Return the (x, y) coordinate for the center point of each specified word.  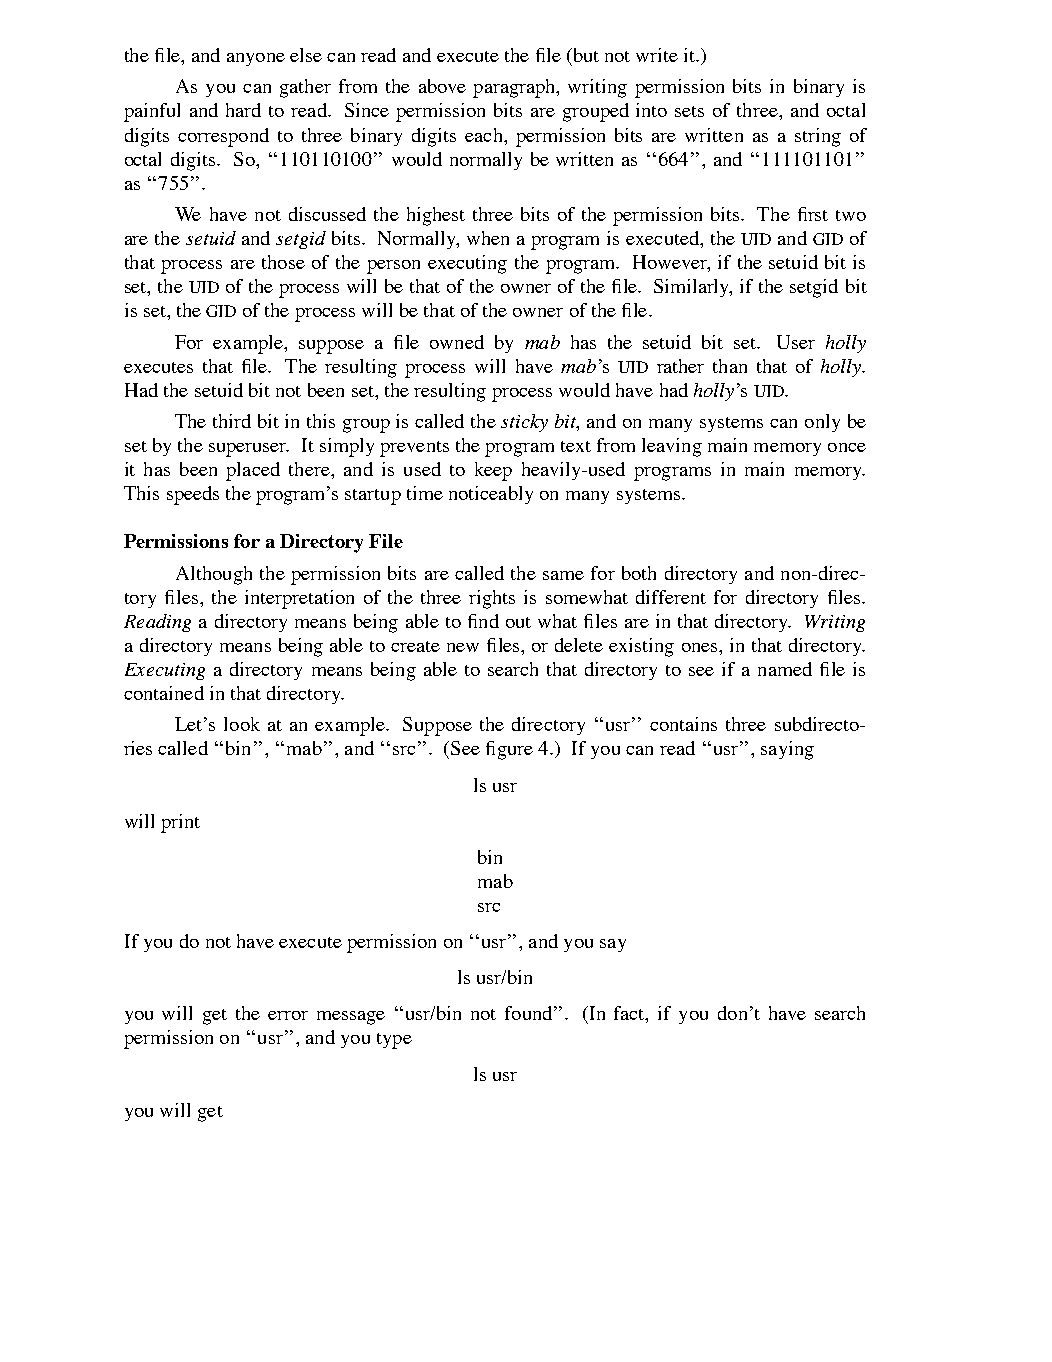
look (242, 724)
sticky (524, 423)
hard (243, 110)
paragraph (515, 88)
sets (689, 111)
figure (509, 750)
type (394, 1041)
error (288, 1015)
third (232, 421)
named (785, 669)
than (730, 366)
